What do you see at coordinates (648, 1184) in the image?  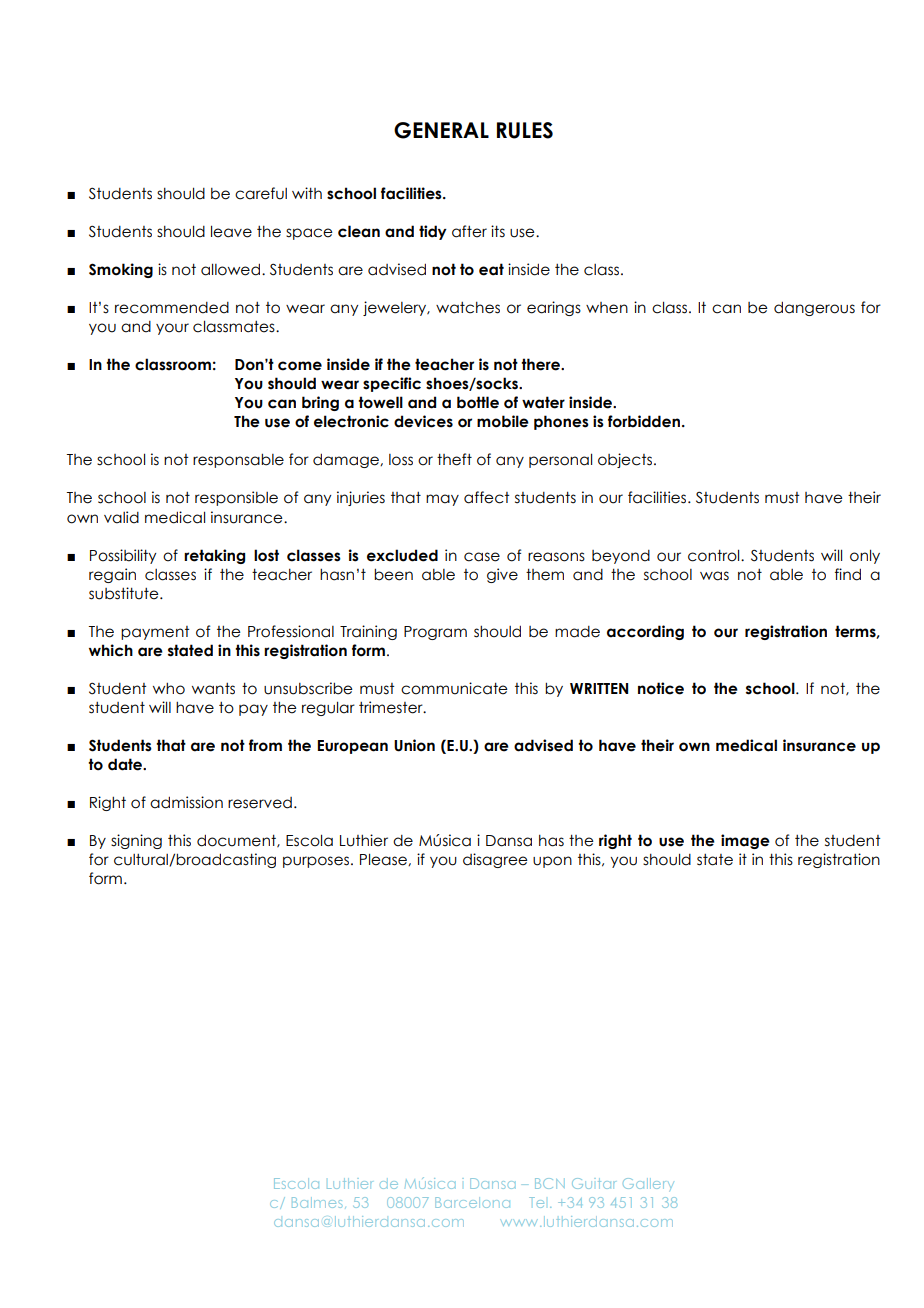 I see `Gallery` at bounding box center [648, 1184].
